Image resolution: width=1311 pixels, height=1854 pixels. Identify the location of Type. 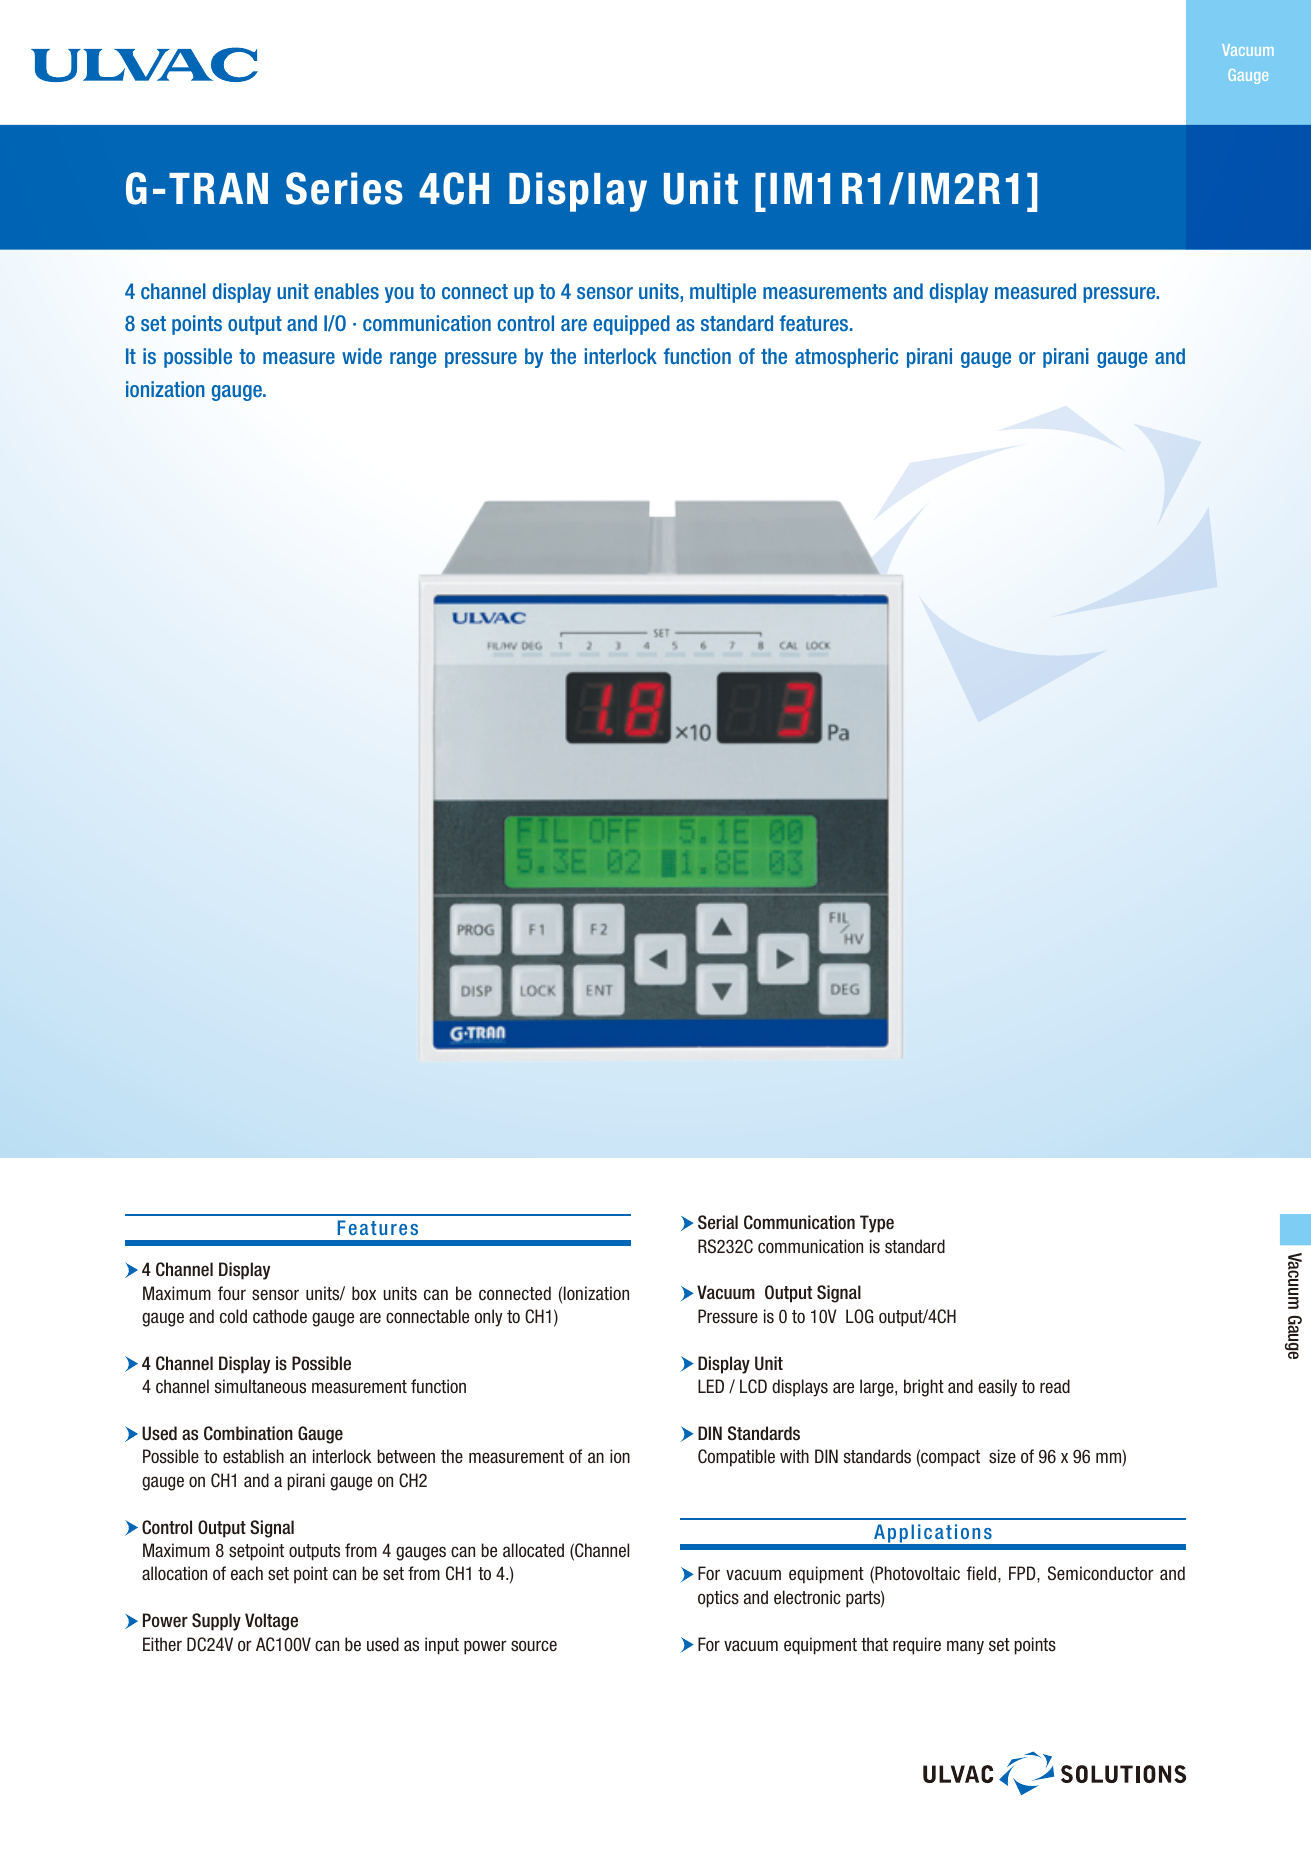
(877, 1224).
